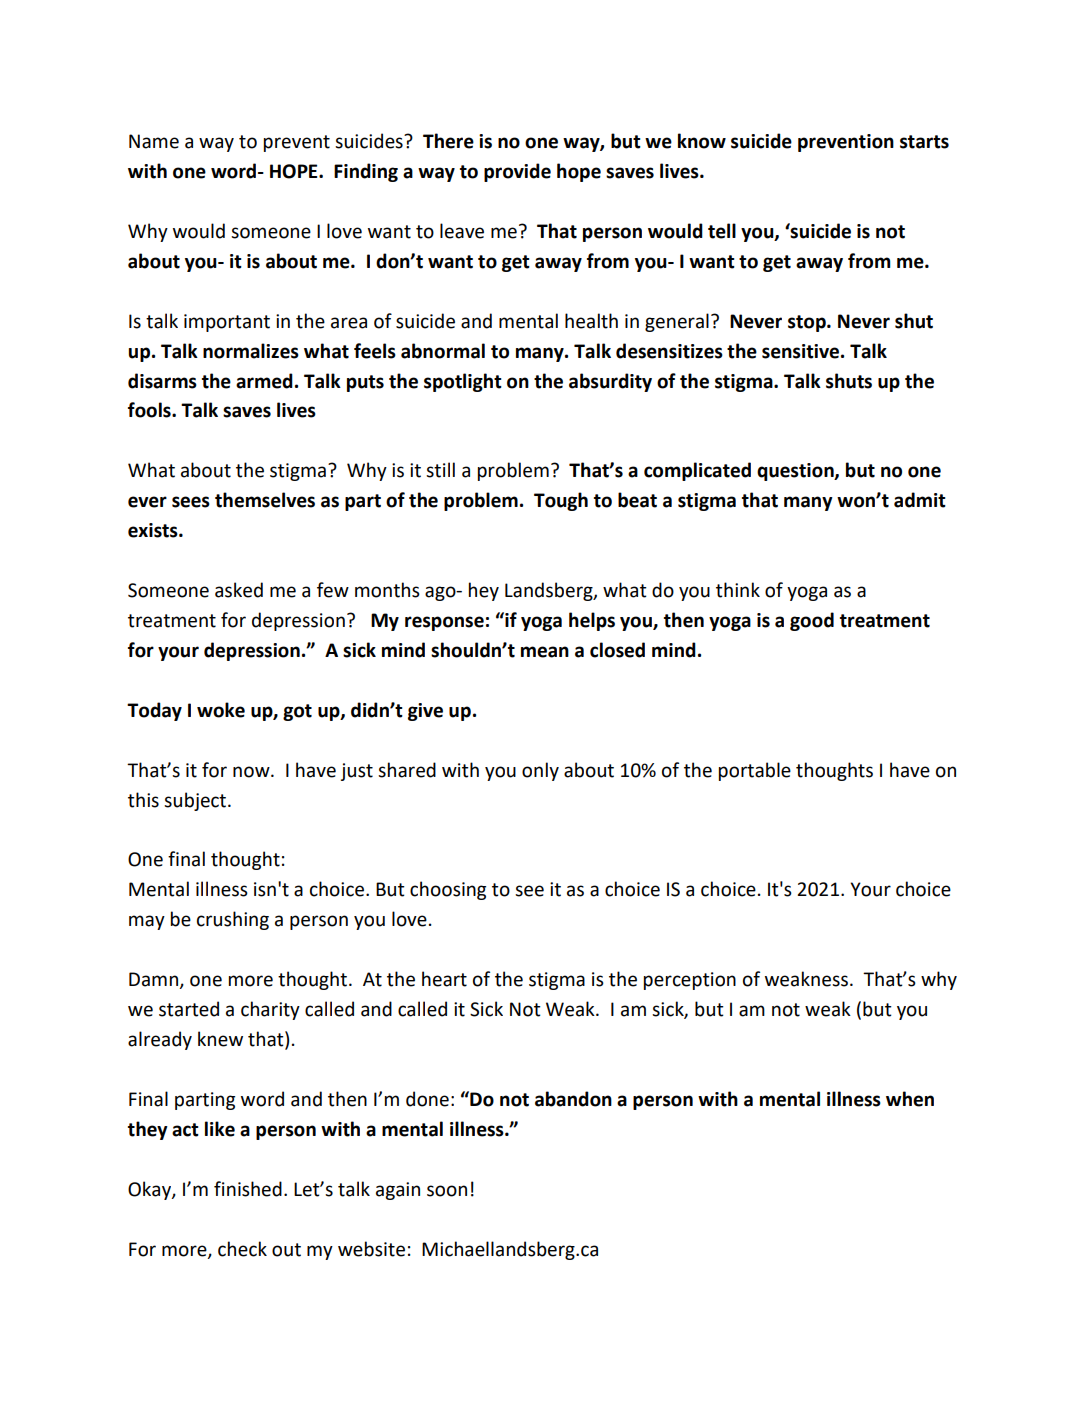 This page has width=1087, height=1407. Describe the element at coordinates (561, 501) in the page. I see `Tough` at that location.
